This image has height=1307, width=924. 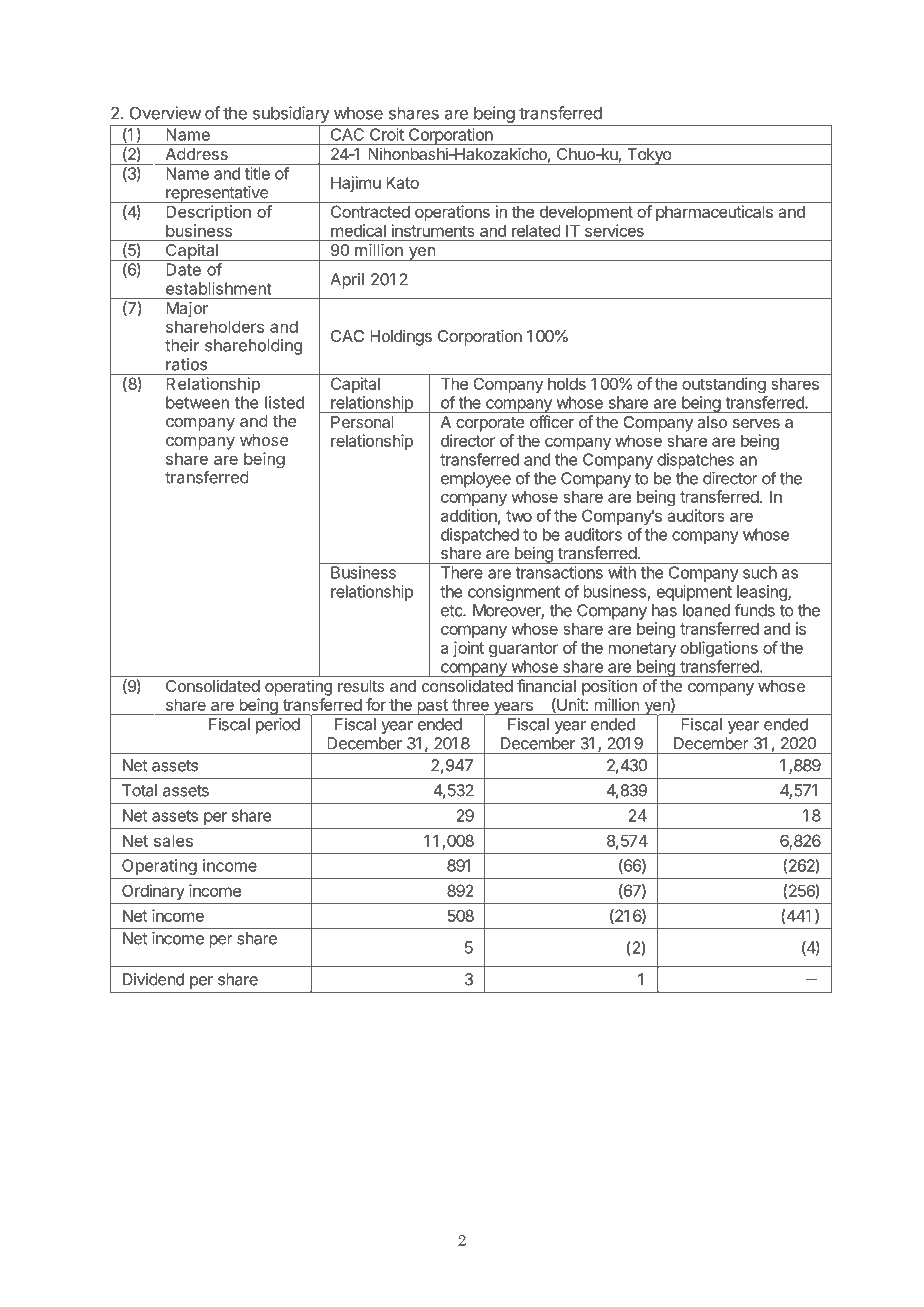 What do you see at coordinates (649, 156) in the image?
I see `Tokyo` at bounding box center [649, 156].
